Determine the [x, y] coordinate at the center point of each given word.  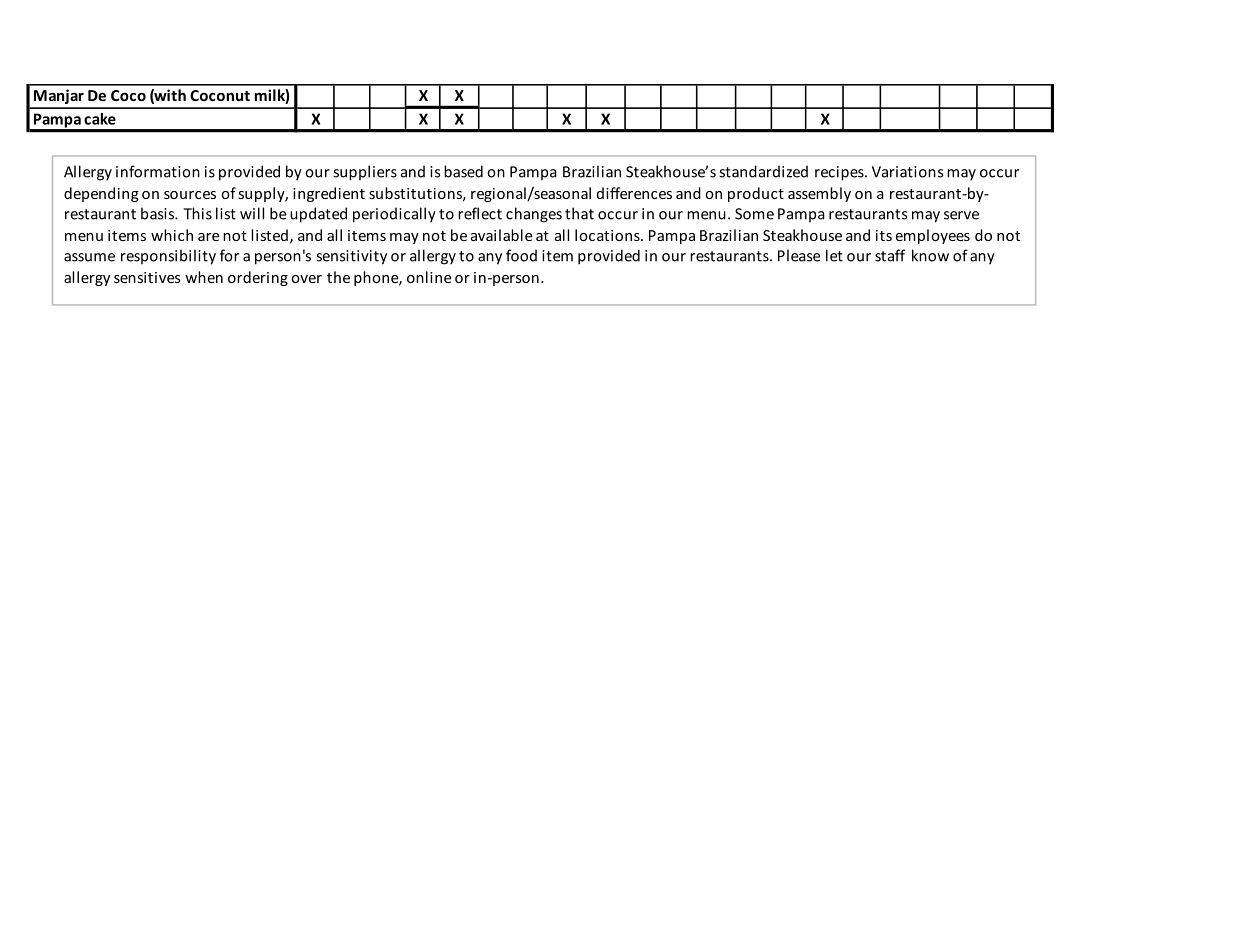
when [204, 277]
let [834, 255]
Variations [907, 172]
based [463, 171]
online [429, 277]
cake [100, 119]
